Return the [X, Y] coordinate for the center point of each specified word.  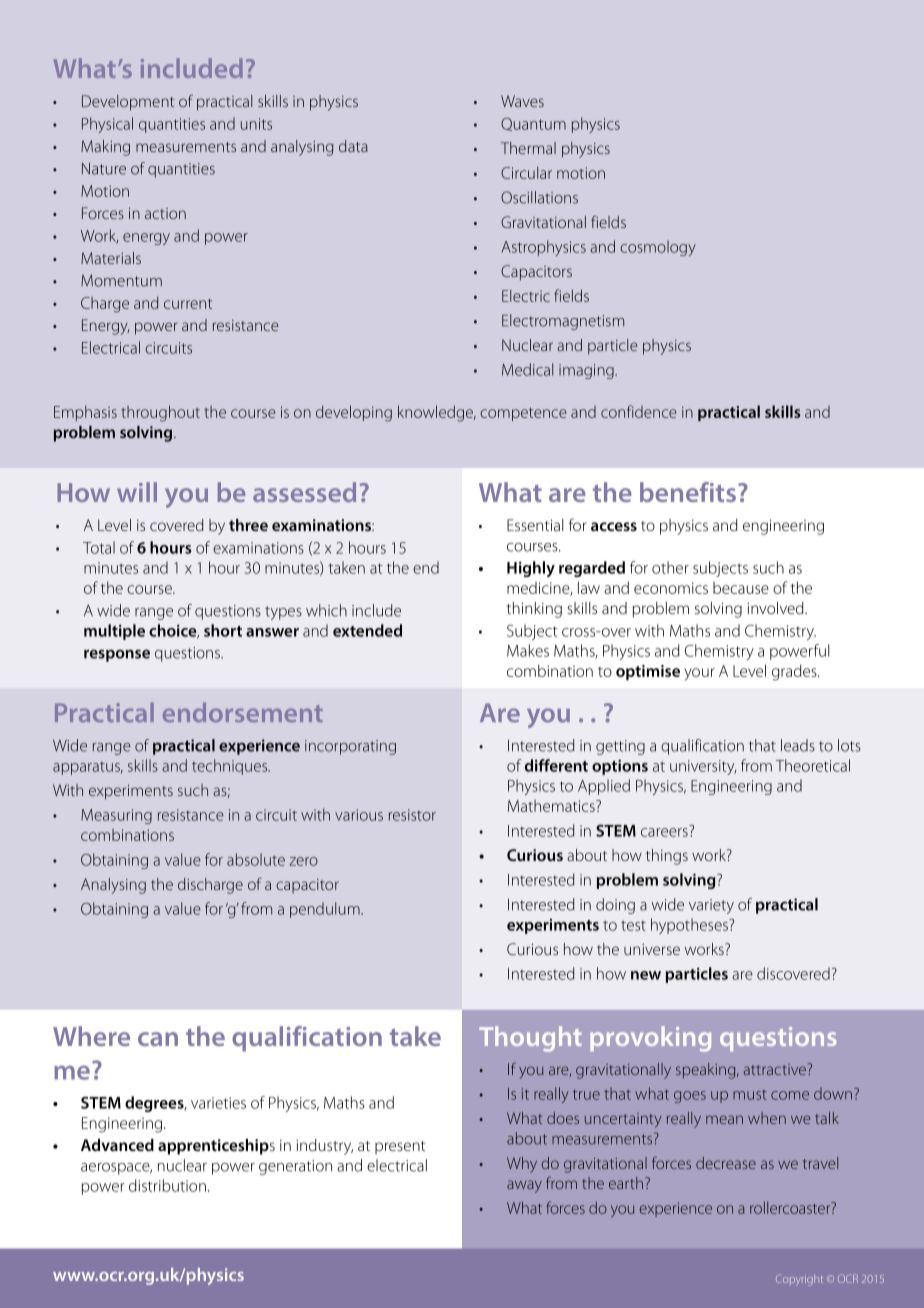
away [524, 1186]
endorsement [243, 712]
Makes [528, 650]
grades [795, 672]
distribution [167, 1185]
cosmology [658, 248]
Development [128, 103]
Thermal [528, 148]
